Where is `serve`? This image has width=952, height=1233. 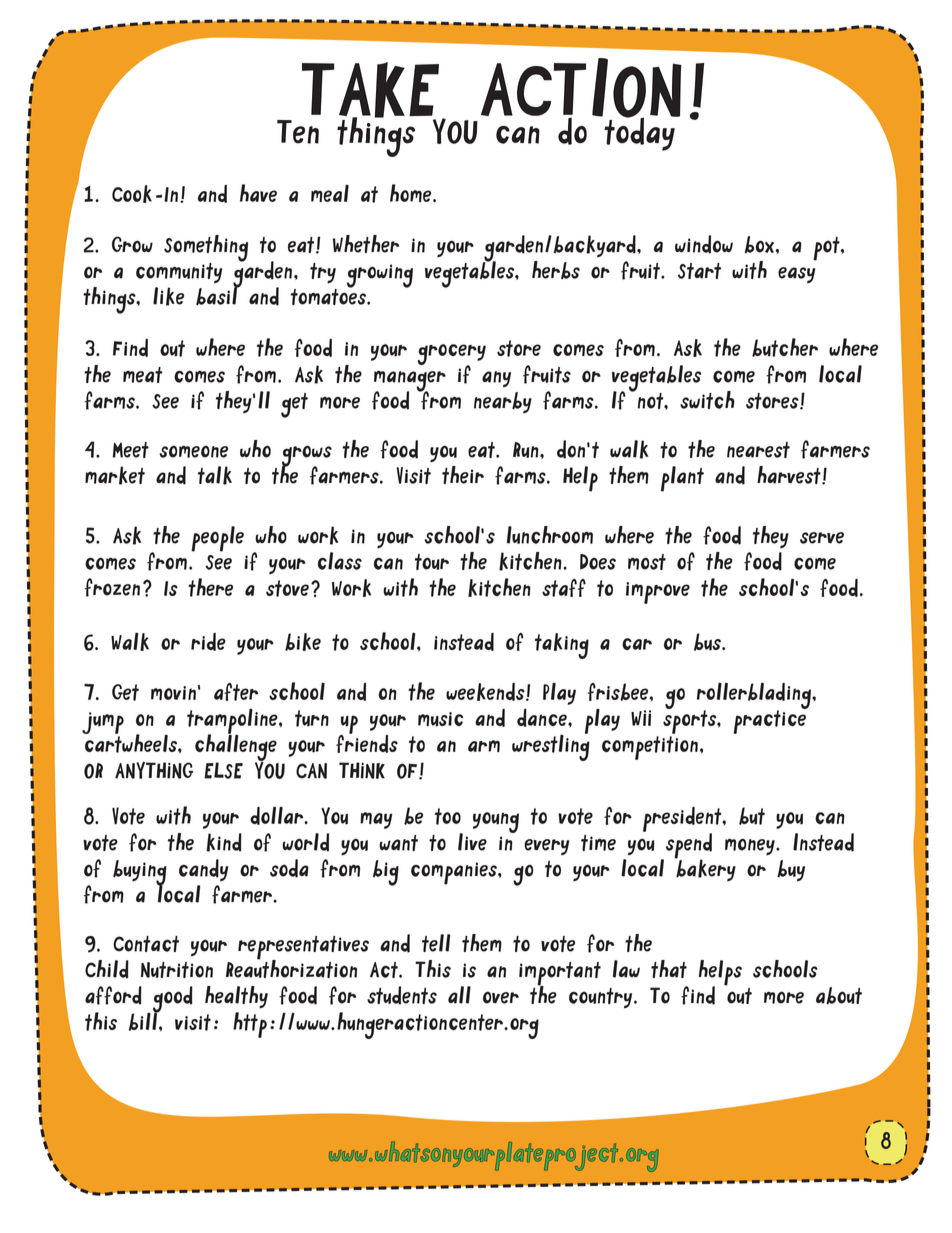
serve is located at coordinates (822, 538).
